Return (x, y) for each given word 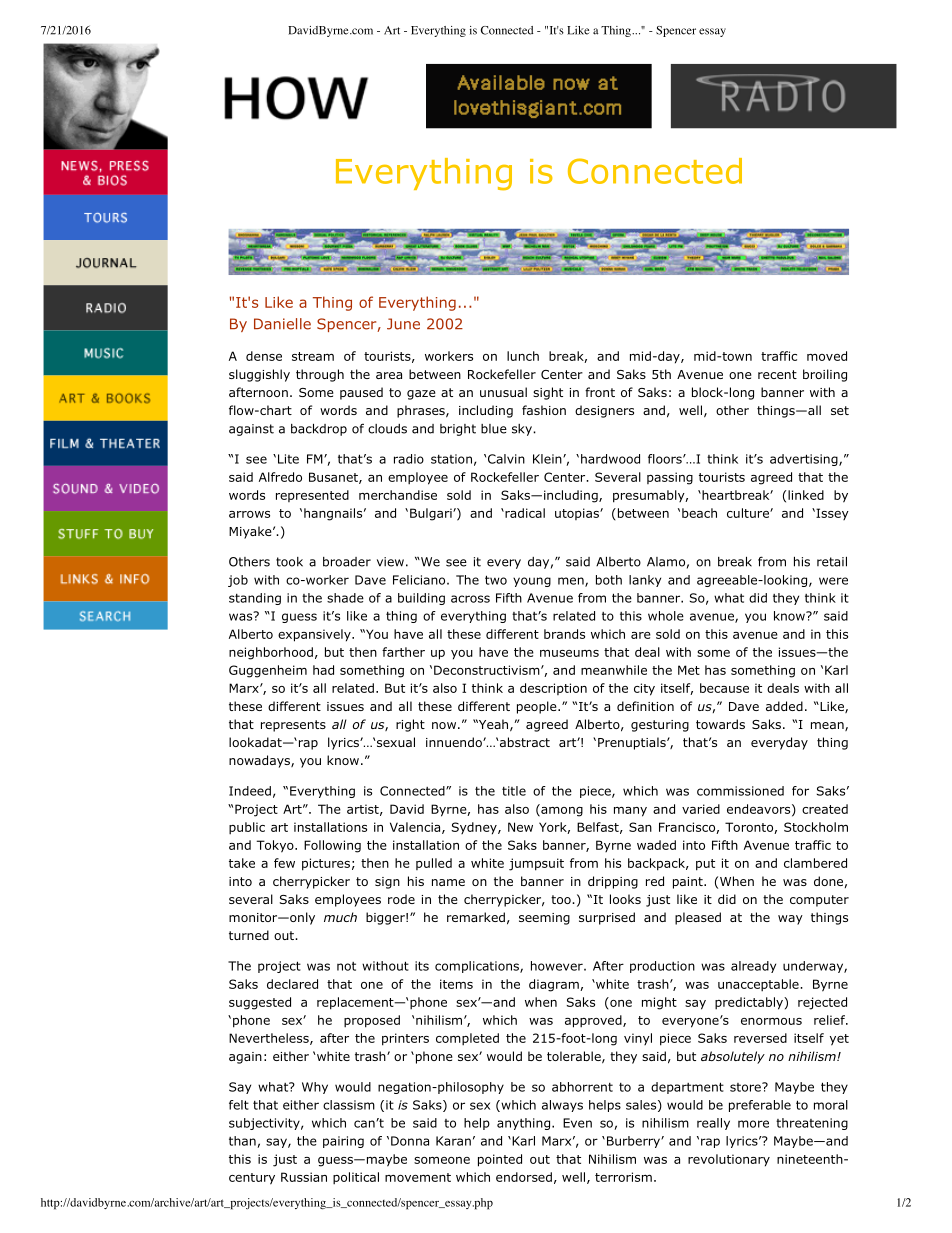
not (346, 966)
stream (313, 356)
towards (720, 724)
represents (293, 726)
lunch (523, 356)
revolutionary (729, 1160)
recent (777, 374)
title (514, 791)
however (558, 966)
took (289, 562)
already (753, 967)
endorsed (524, 1177)
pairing (343, 1142)
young (532, 582)
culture (749, 513)
